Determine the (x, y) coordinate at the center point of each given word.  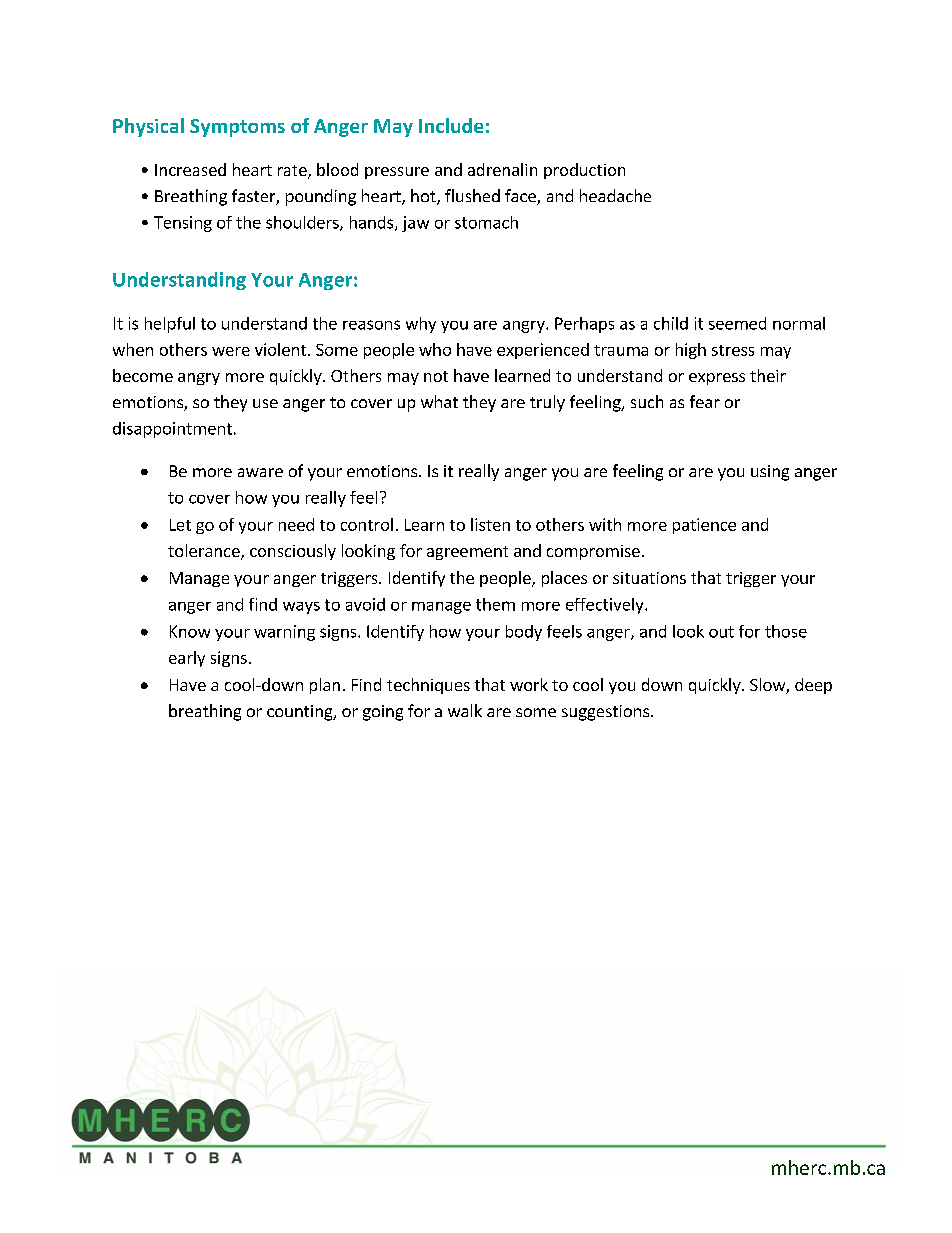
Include (451, 125)
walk (465, 710)
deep (813, 686)
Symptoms (237, 128)
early (187, 659)
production (584, 171)
